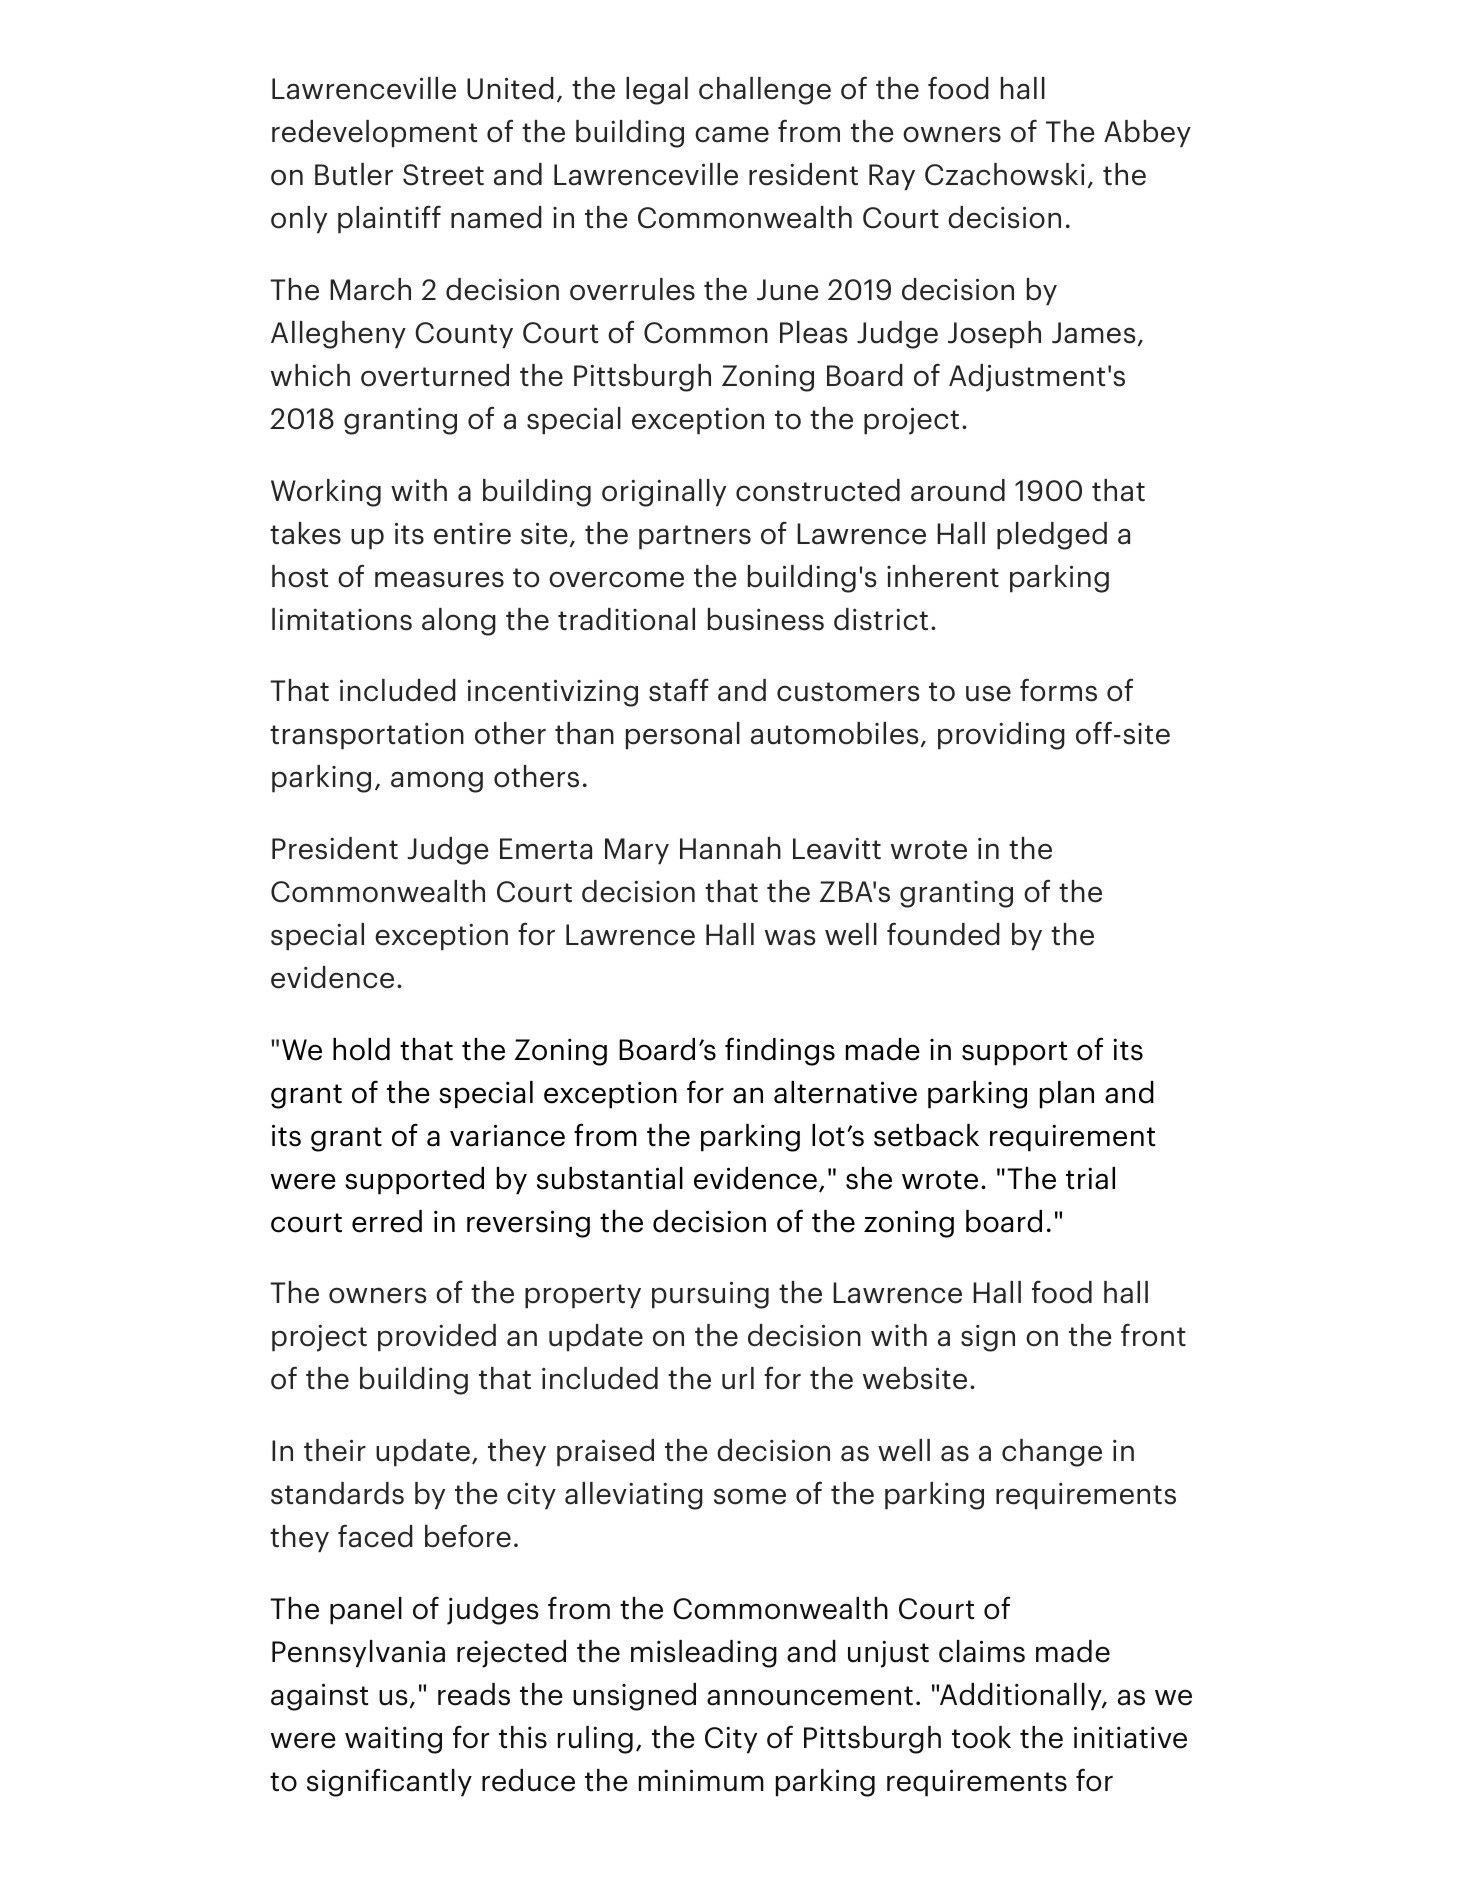 The image size is (1462, 1892). I want to click on provided, so click(437, 1338).
